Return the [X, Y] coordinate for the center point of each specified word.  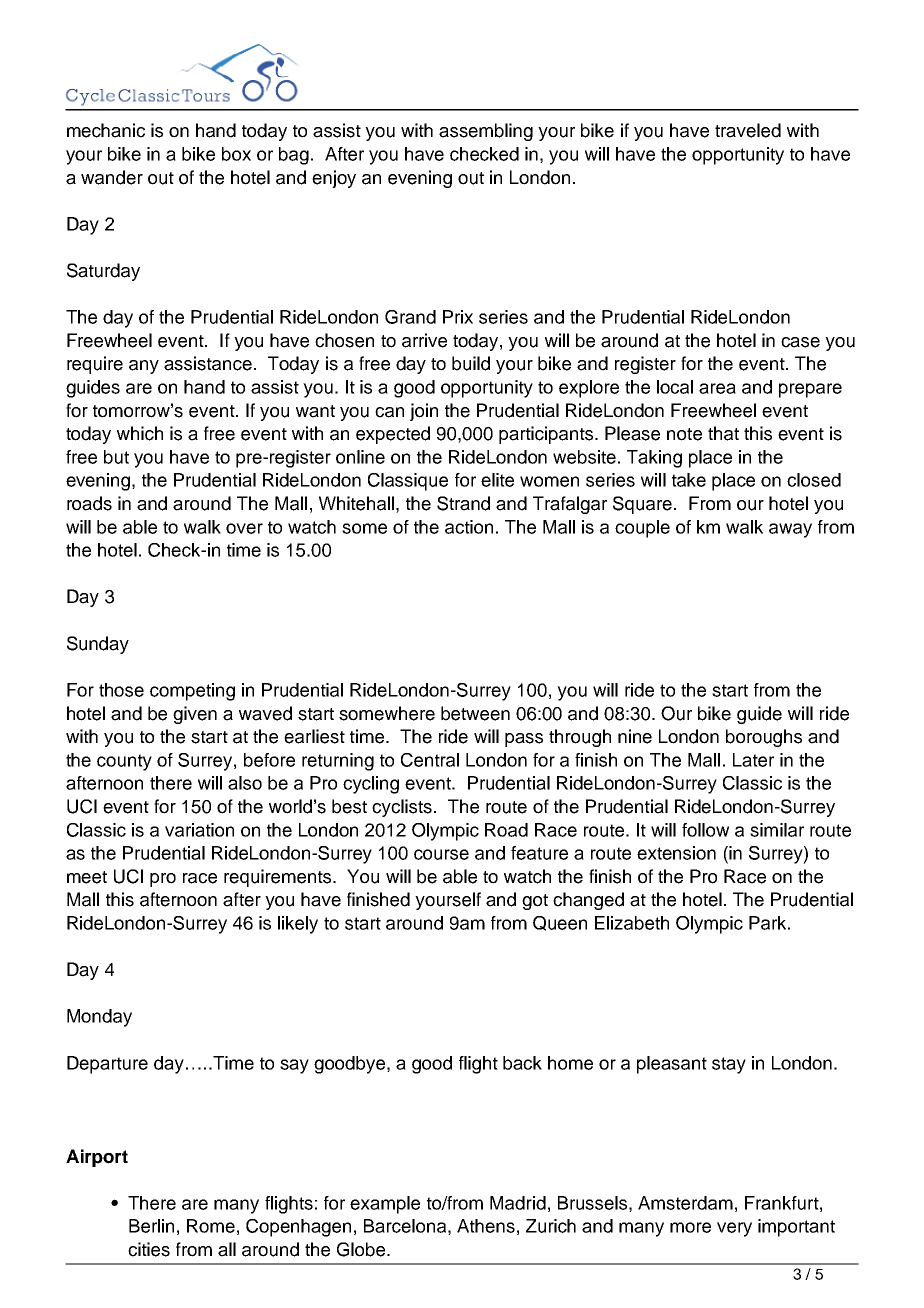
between [475, 713]
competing [192, 692]
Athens [486, 1226]
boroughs [764, 738]
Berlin [151, 1226]
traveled [748, 130]
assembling [486, 132]
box [236, 154]
